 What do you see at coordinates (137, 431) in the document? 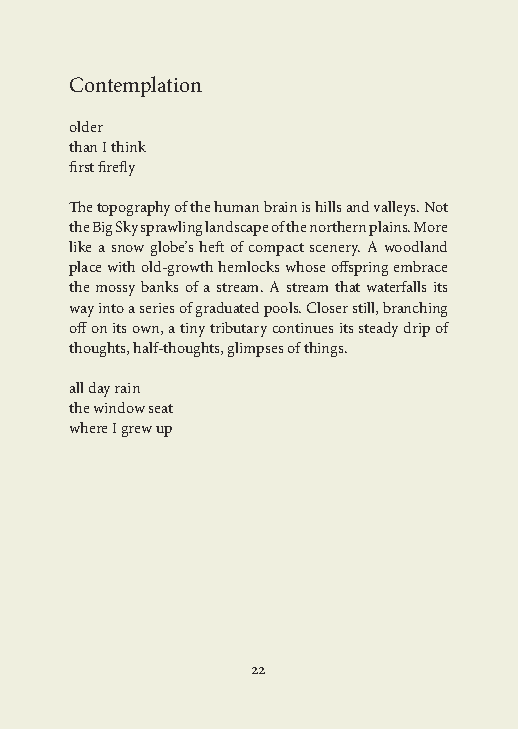
I see `grew` at bounding box center [137, 431].
